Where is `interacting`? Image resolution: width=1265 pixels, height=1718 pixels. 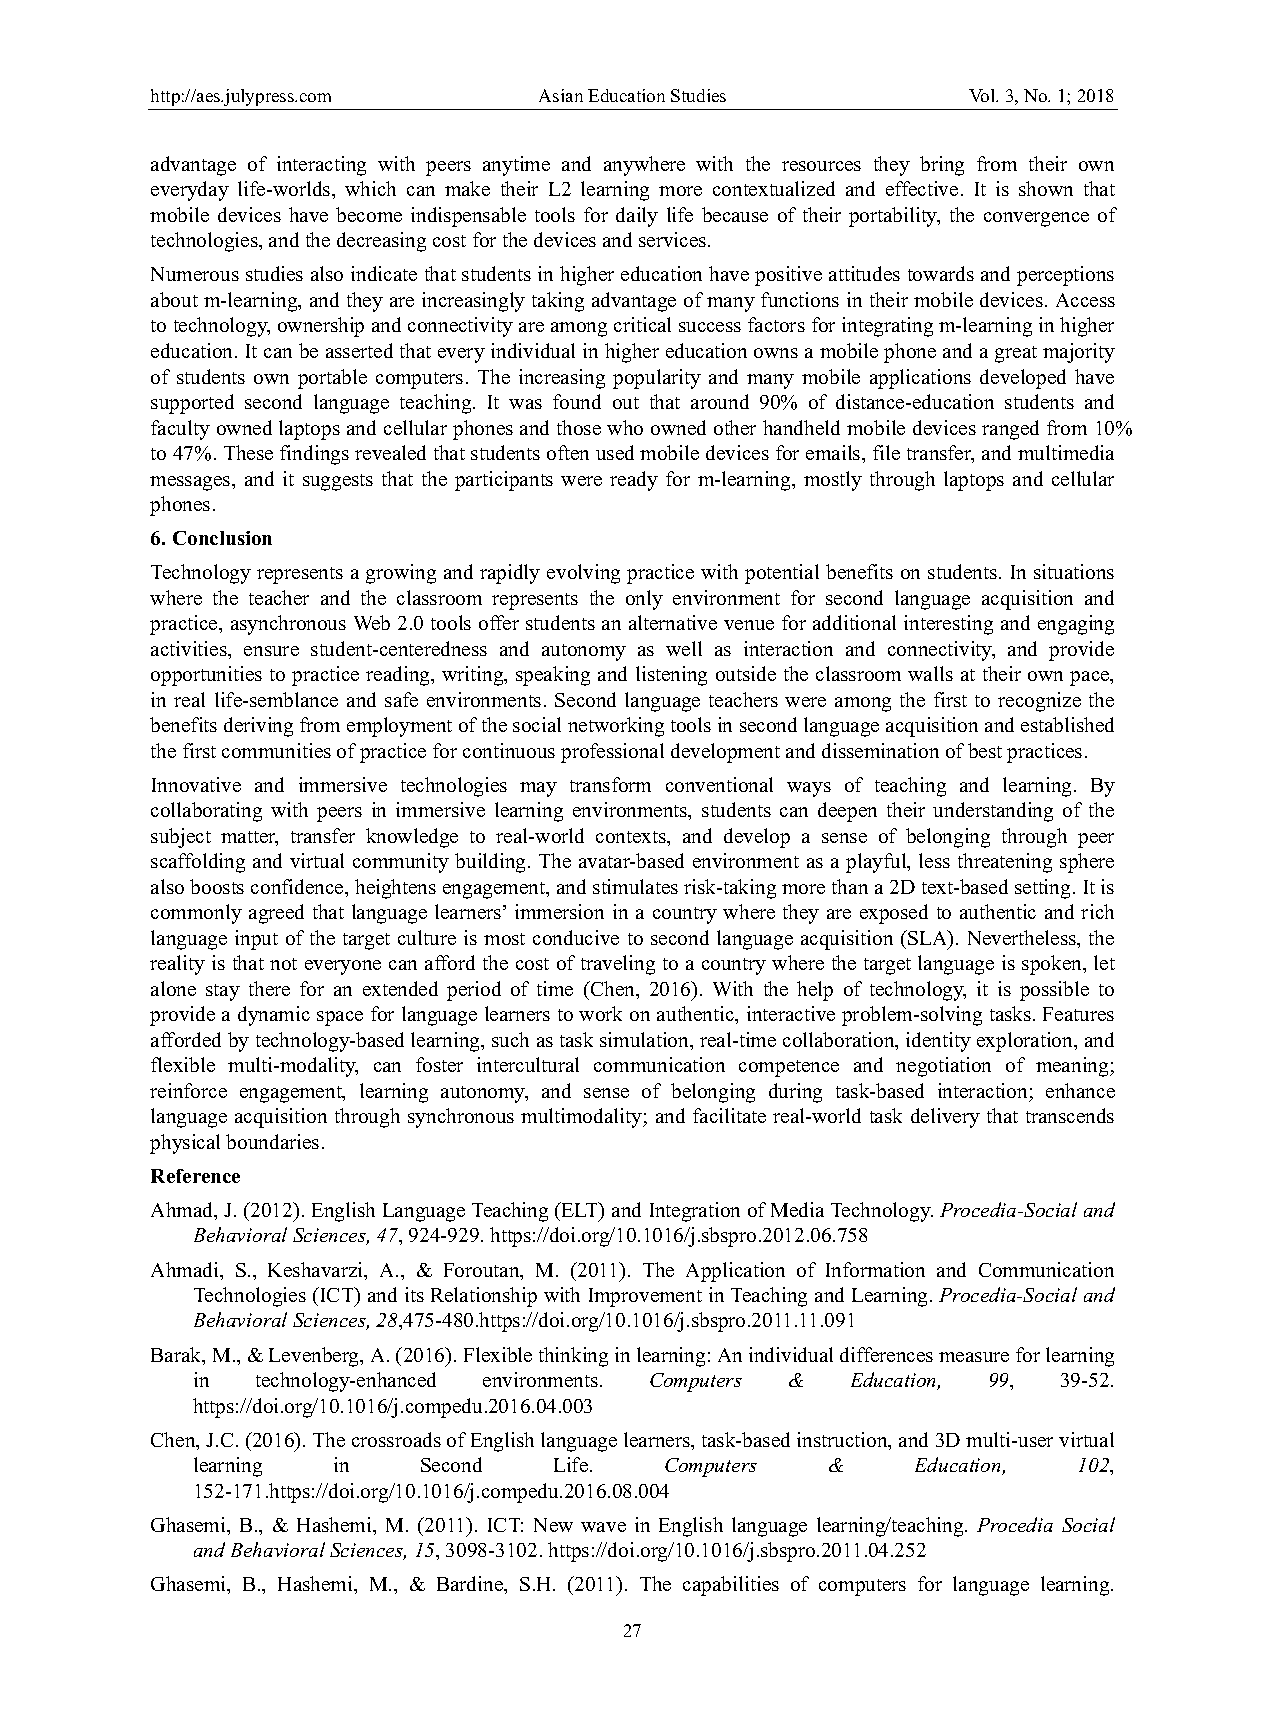 interacting is located at coordinates (321, 166).
